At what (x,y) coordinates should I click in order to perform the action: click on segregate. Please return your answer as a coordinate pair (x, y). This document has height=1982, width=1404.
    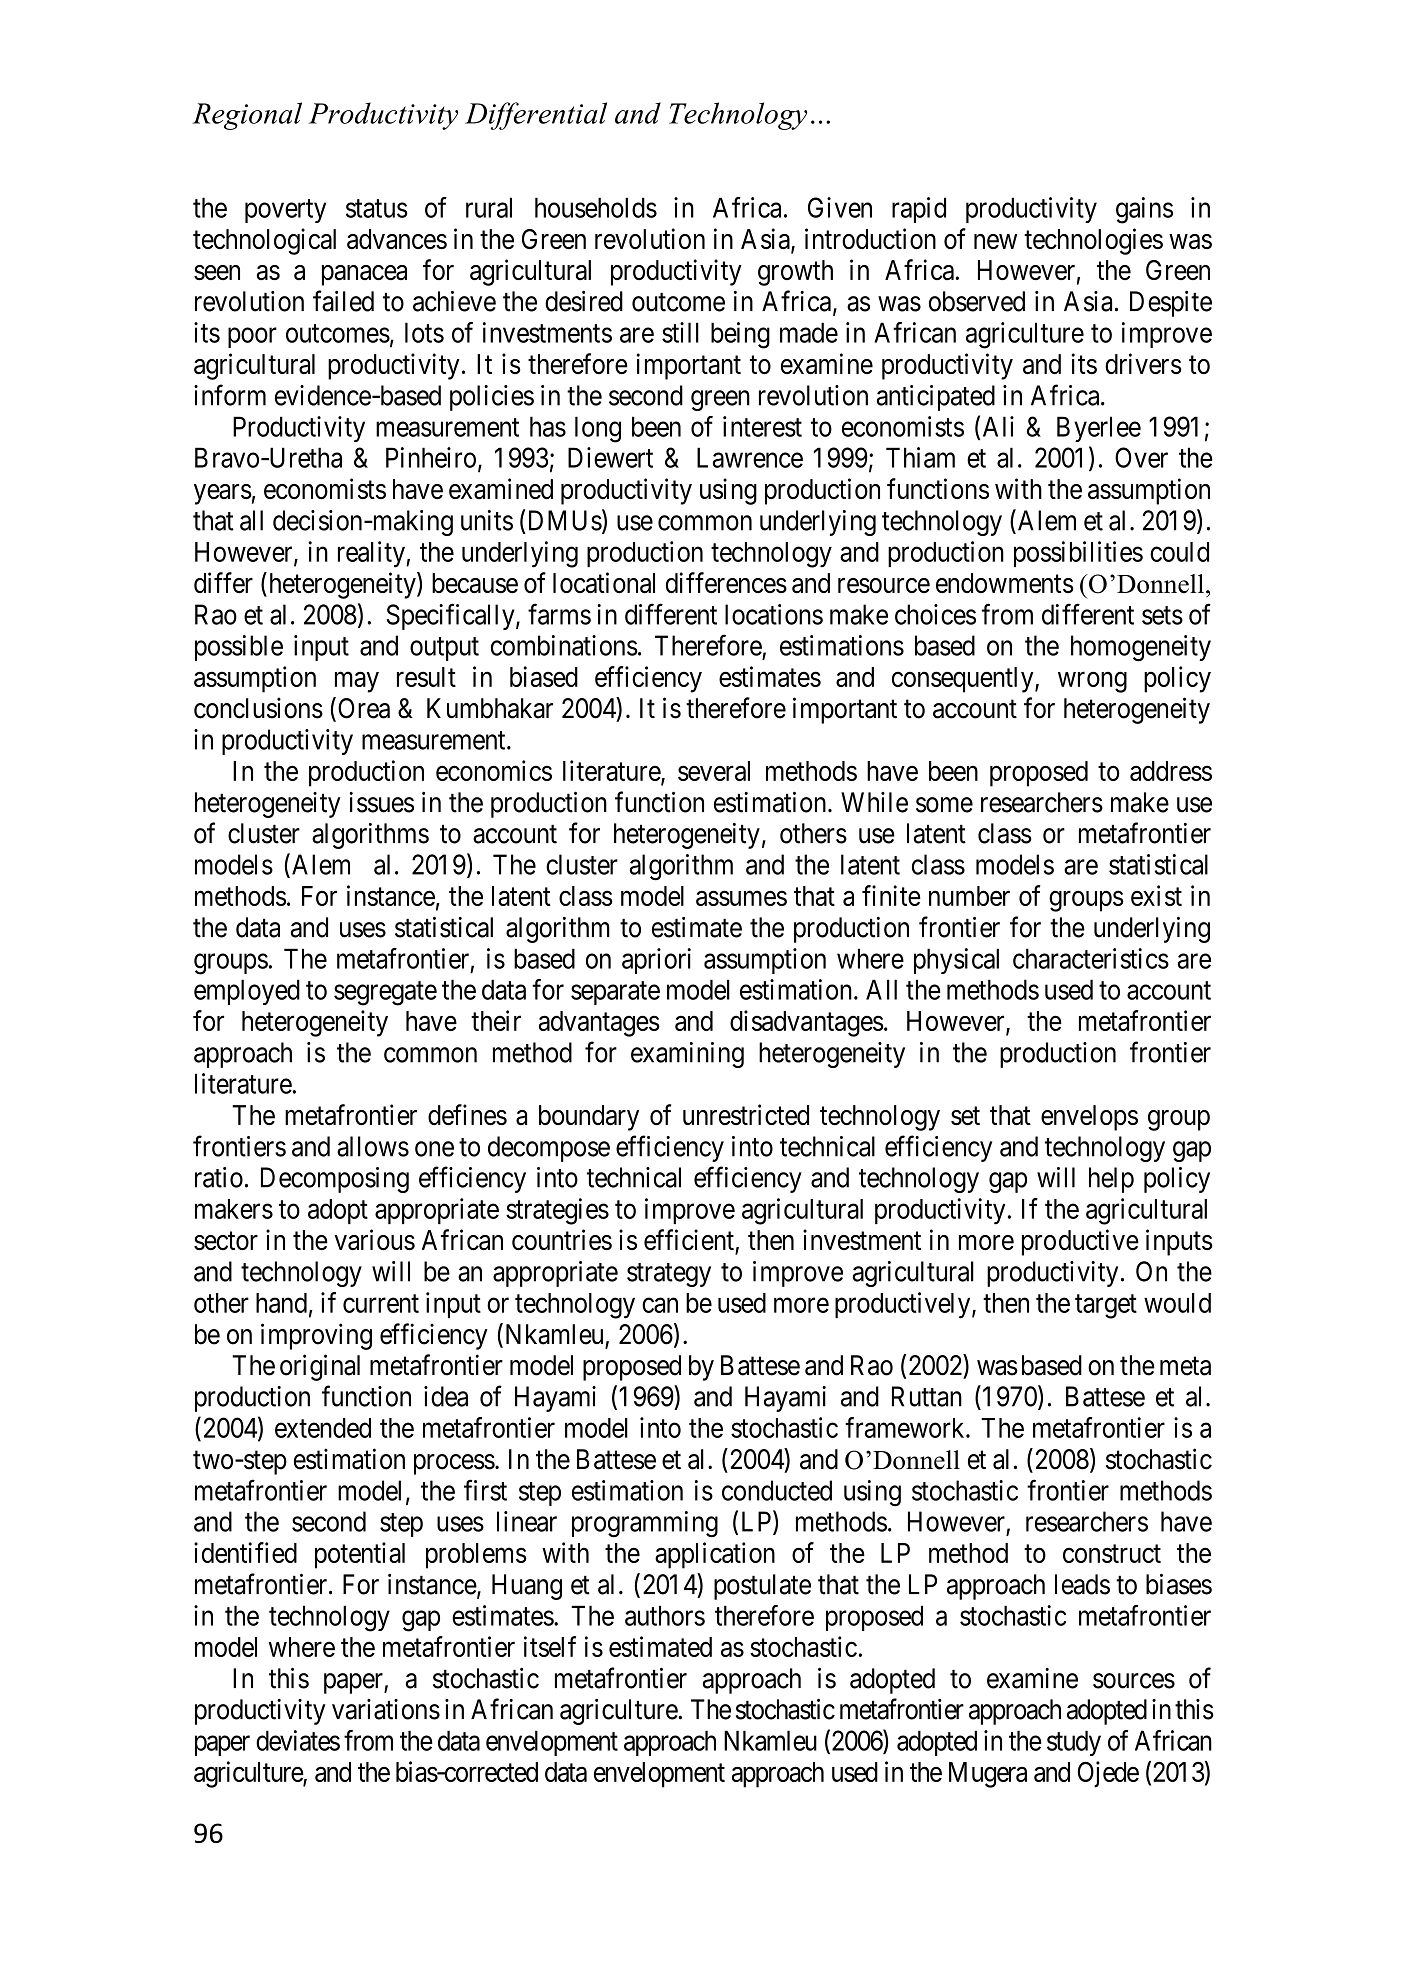
    Looking at the image, I should click on (385, 993).
